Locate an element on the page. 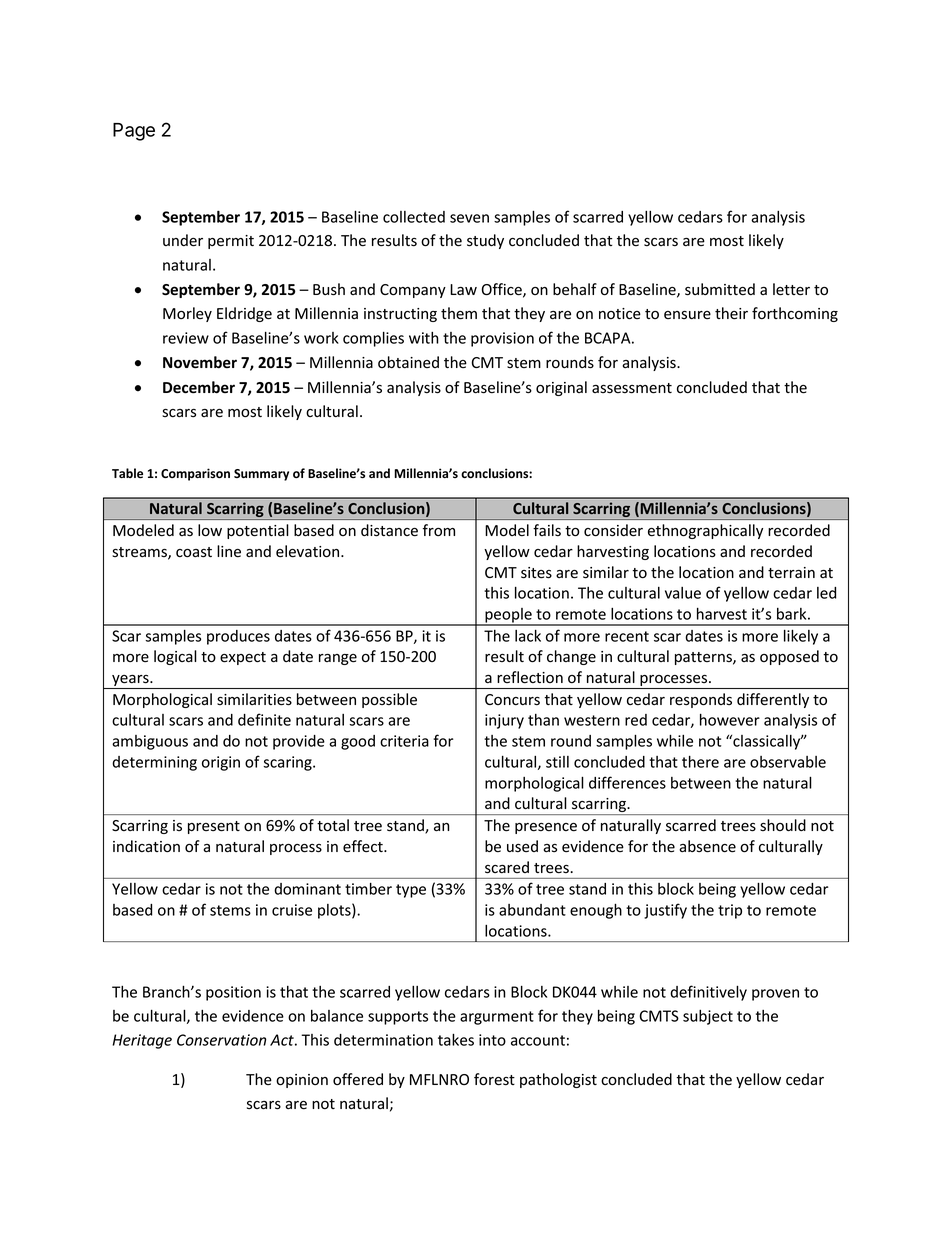  produces is located at coordinates (238, 637).
